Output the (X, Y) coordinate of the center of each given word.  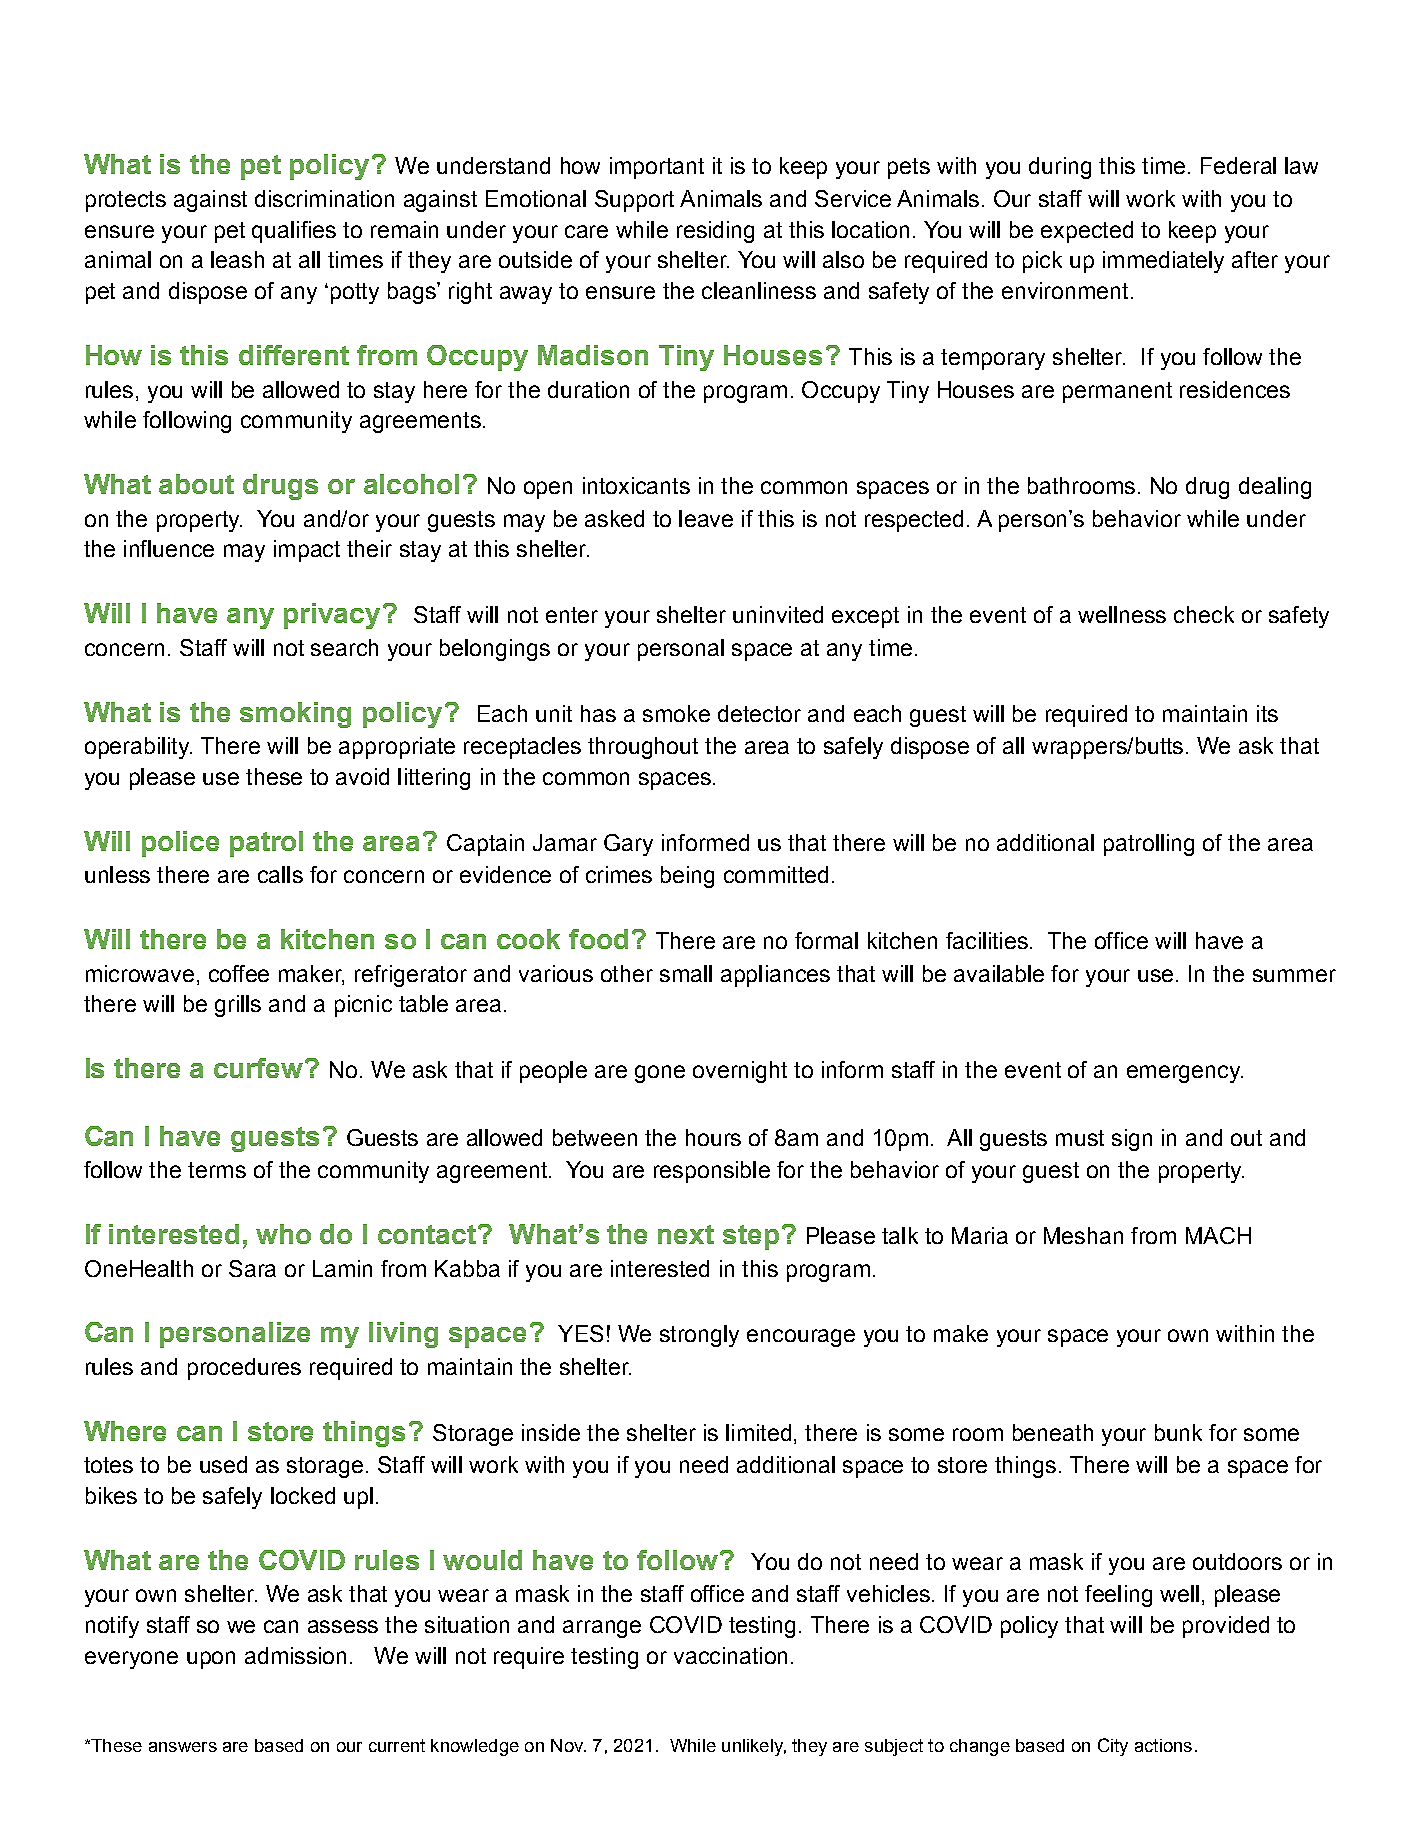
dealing (1275, 488)
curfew (260, 1068)
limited (758, 1432)
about (196, 484)
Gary (628, 845)
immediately (1163, 262)
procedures (244, 1369)
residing (715, 232)
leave (706, 518)
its (1267, 713)
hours (713, 1137)
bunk (1178, 1432)
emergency (1185, 1074)
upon (211, 1660)
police (180, 844)
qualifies (294, 232)
